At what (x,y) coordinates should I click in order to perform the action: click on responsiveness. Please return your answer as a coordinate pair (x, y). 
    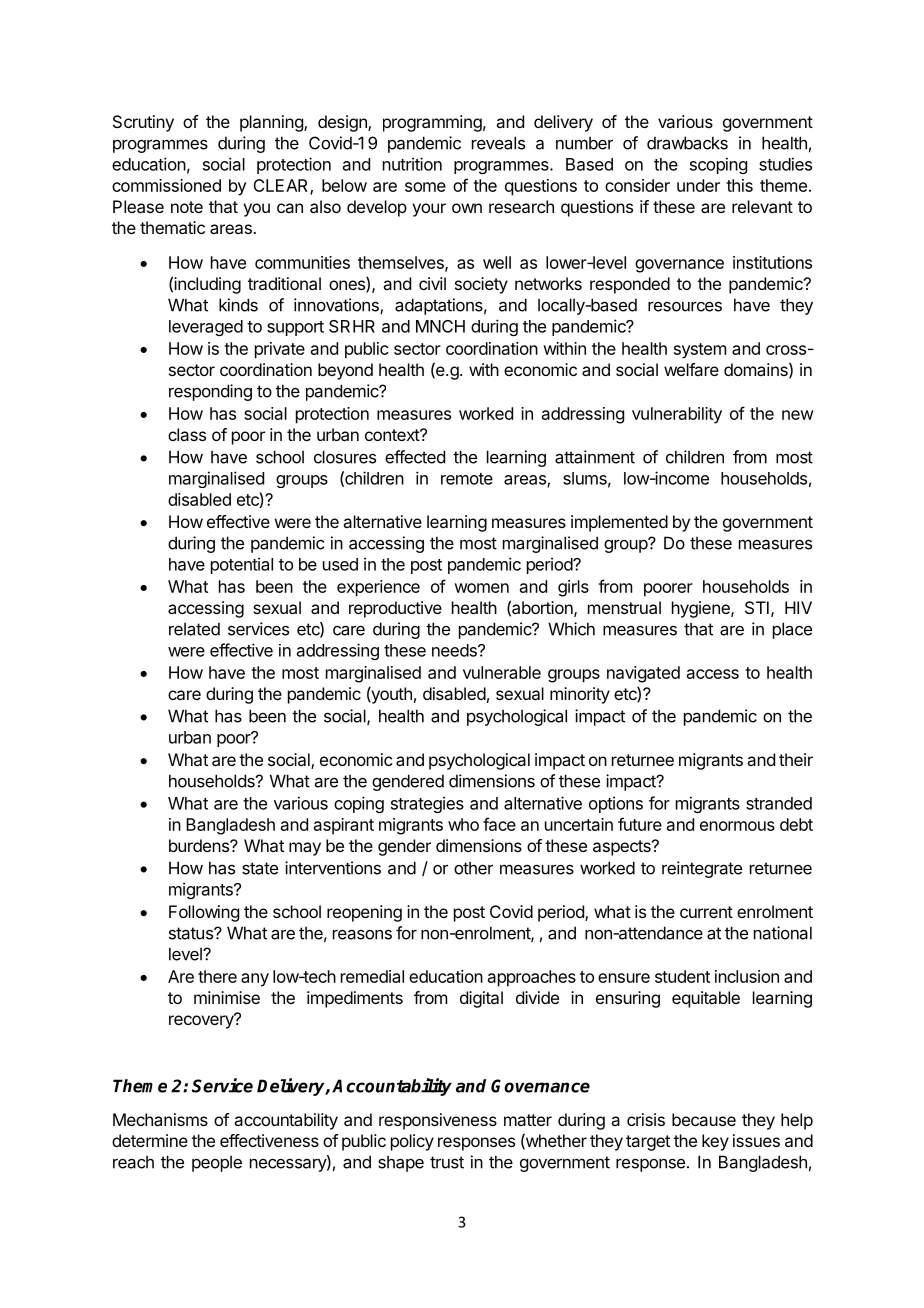
    Looking at the image, I should click on (438, 1121).
